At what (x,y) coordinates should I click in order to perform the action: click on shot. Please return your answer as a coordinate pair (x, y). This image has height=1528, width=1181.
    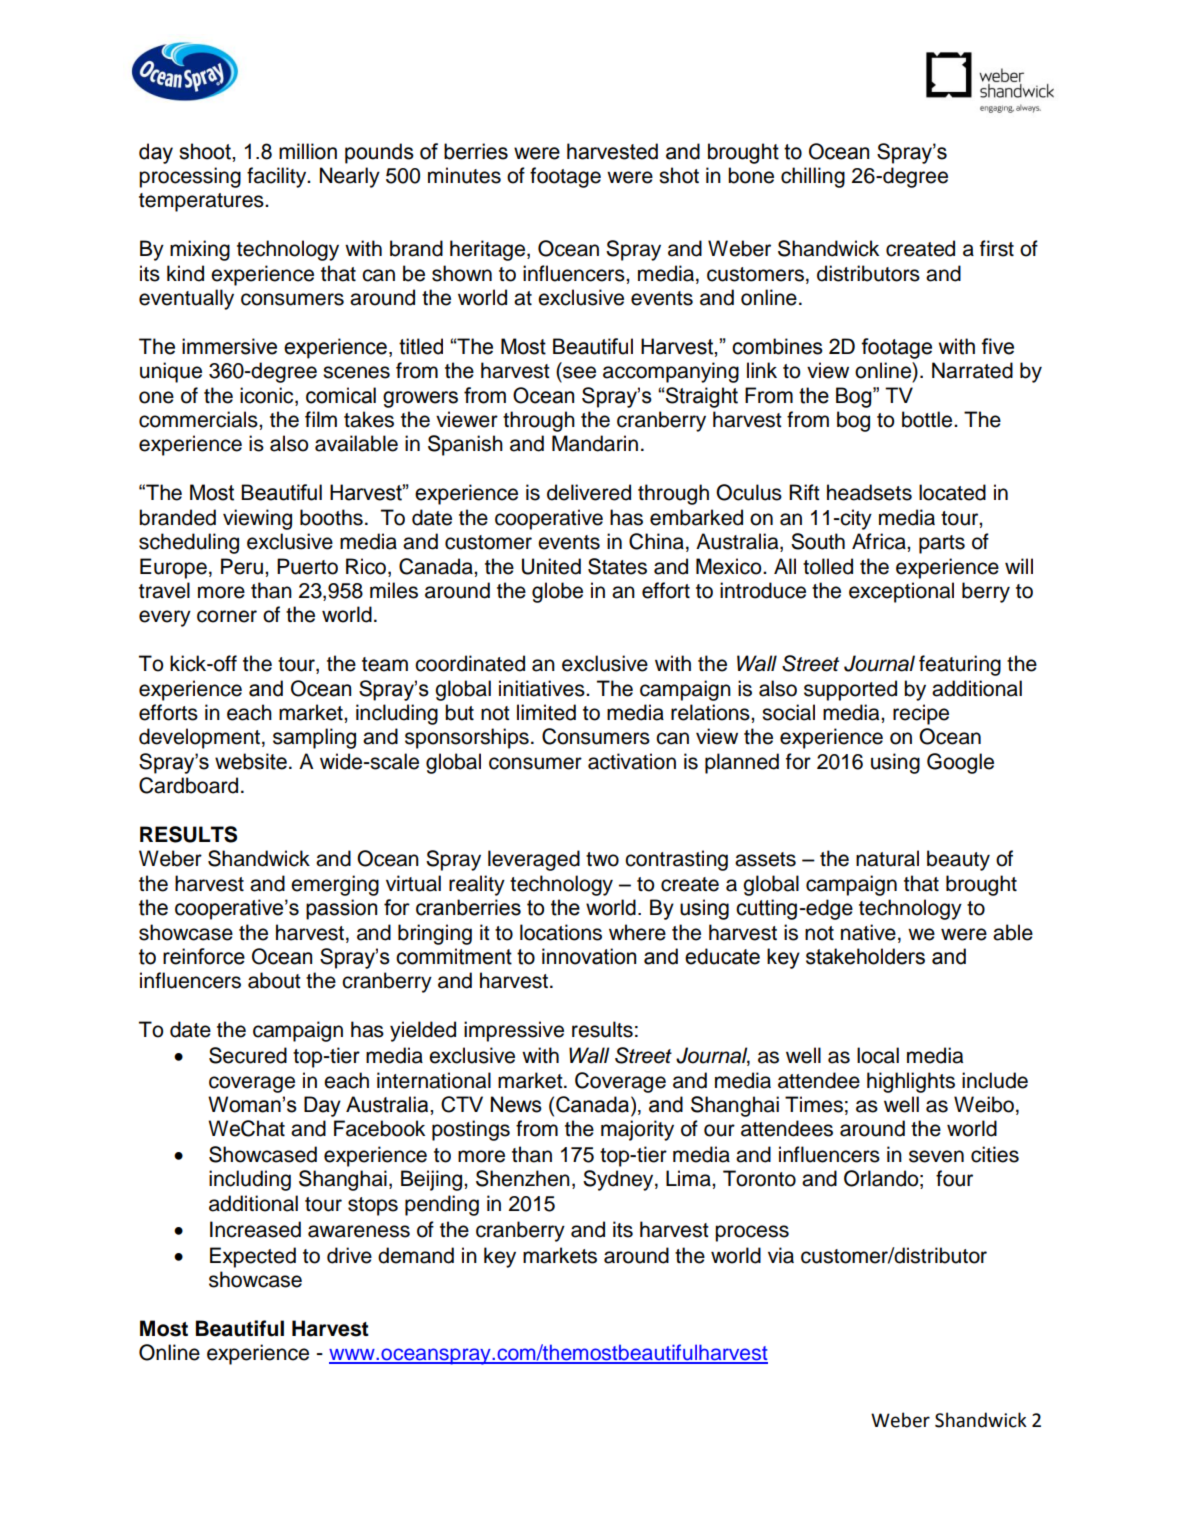
    Looking at the image, I should click on (679, 175).
